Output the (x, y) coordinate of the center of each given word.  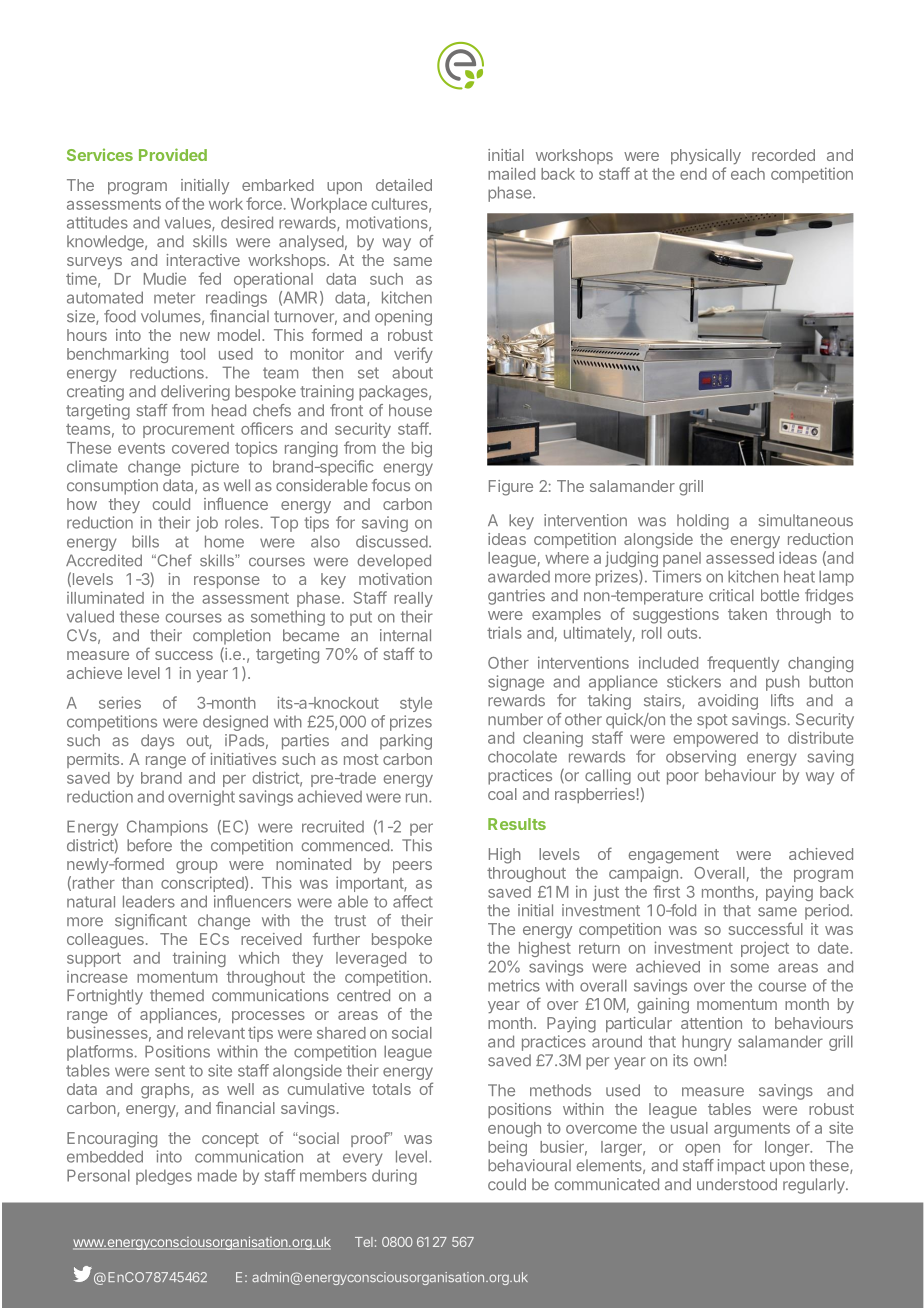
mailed (511, 174)
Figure (511, 488)
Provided (173, 154)
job (207, 524)
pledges (164, 1177)
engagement (673, 856)
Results (517, 824)
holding (703, 522)
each (748, 174)
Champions (167, 828)
